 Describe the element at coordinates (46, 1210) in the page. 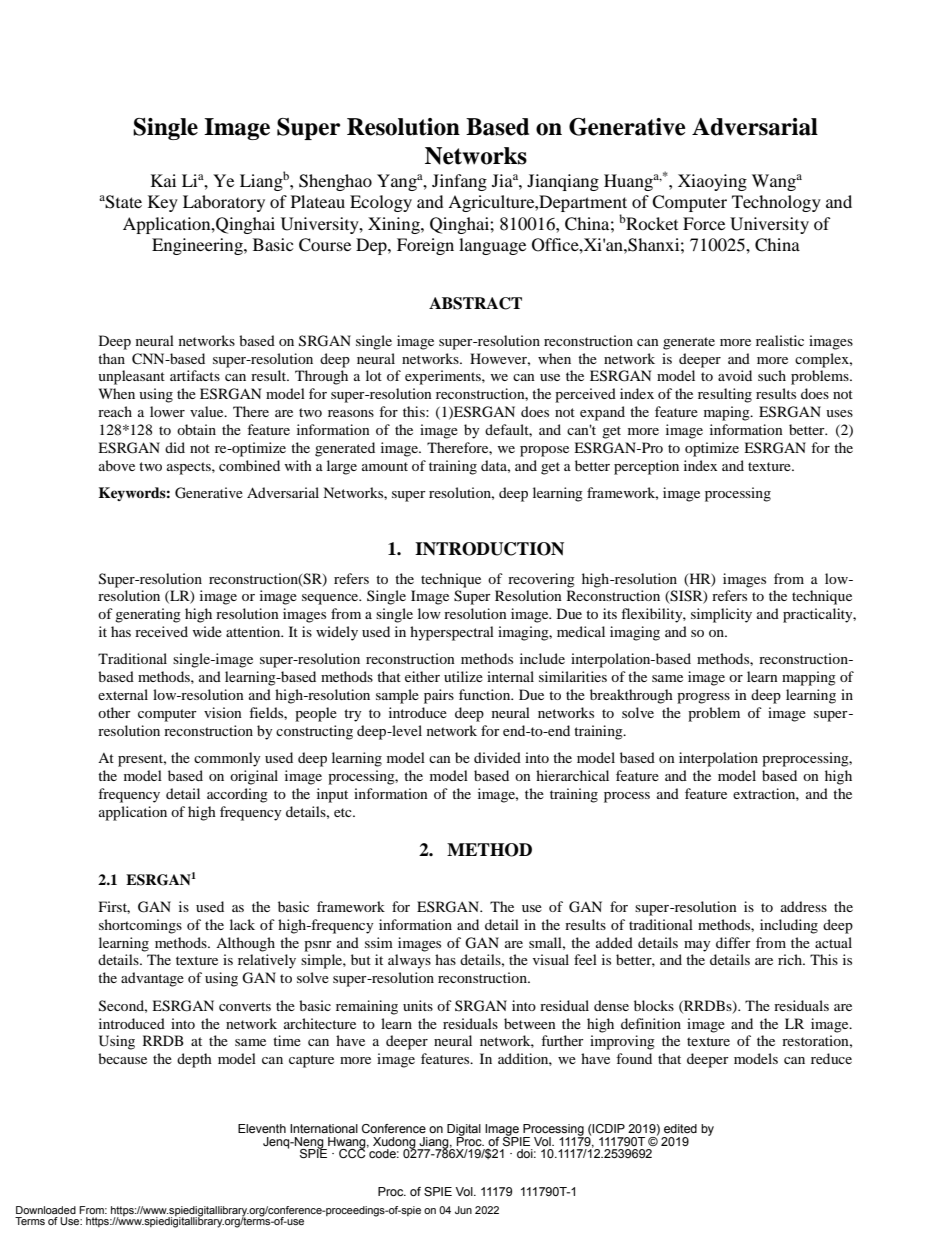

I see `Downloaded` at that location.
